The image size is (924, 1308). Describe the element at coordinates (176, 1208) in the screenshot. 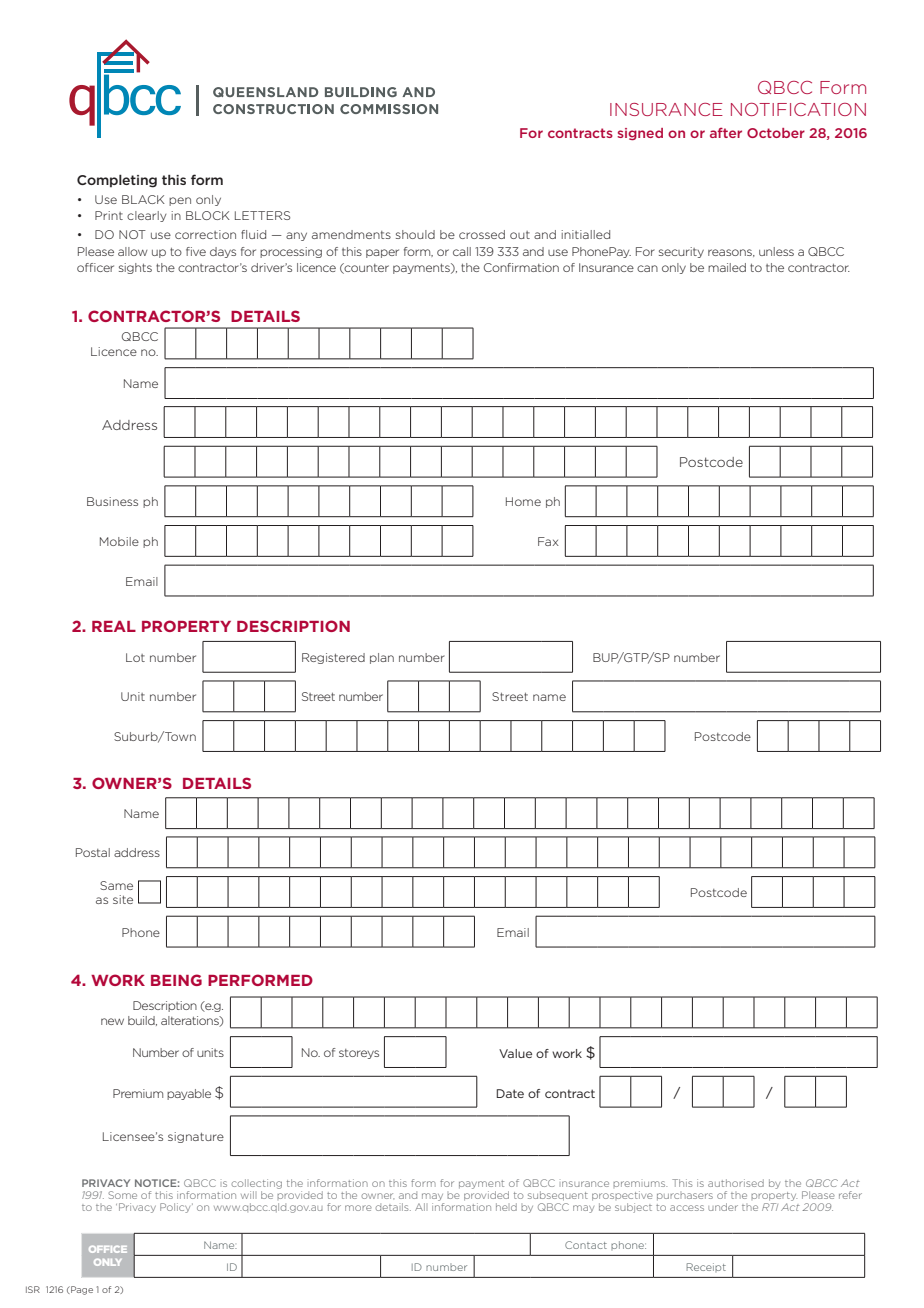

I see `Policy` at that location.
